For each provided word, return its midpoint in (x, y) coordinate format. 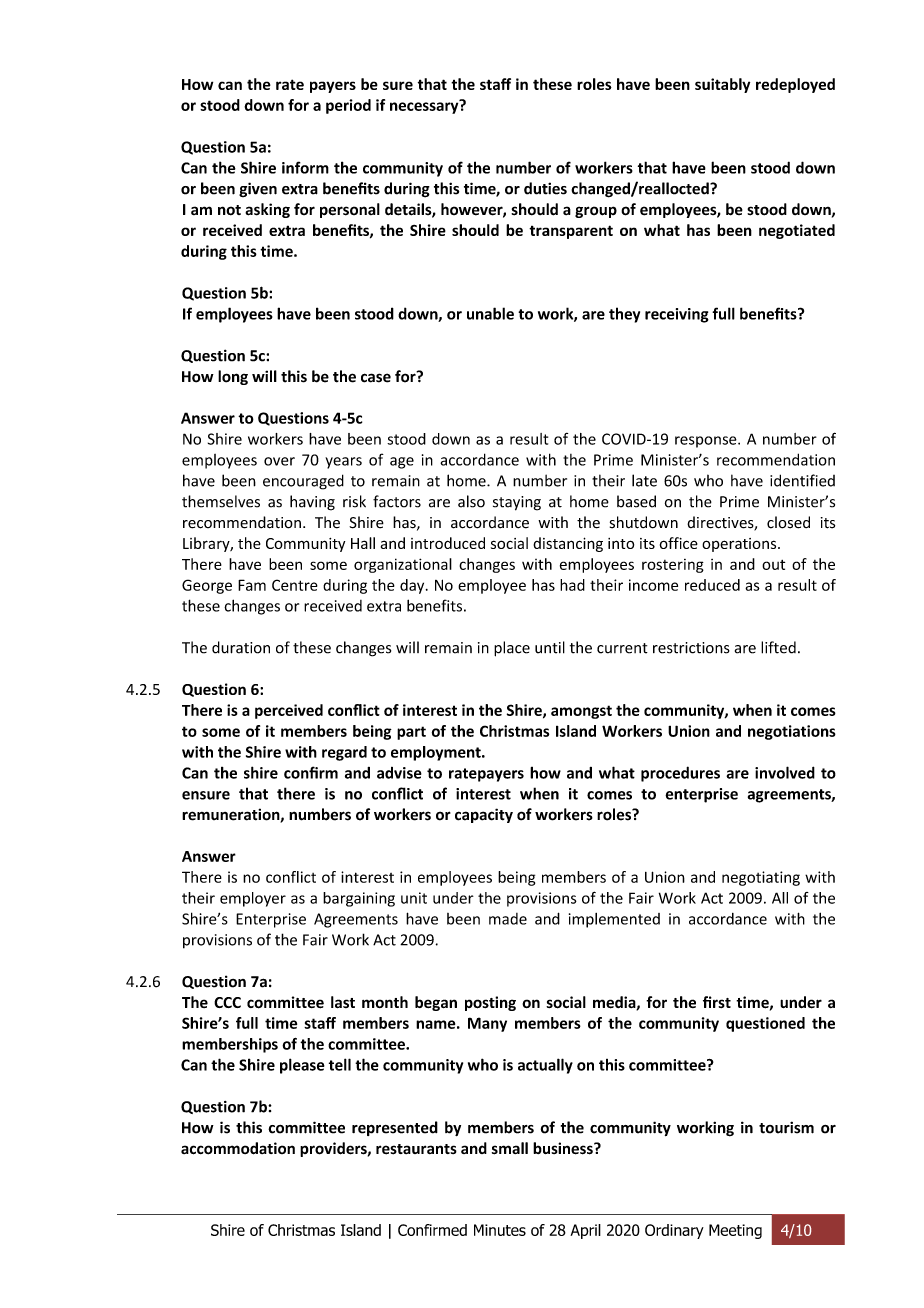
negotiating (761, 878)
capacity (484, 815)
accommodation (238, 1148)
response (707, 442)
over (279, 461)
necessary (425, 107)
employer (253, 899)
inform (305, 167)
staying (517, 503)
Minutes (500, 1230)
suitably (722, 85)
